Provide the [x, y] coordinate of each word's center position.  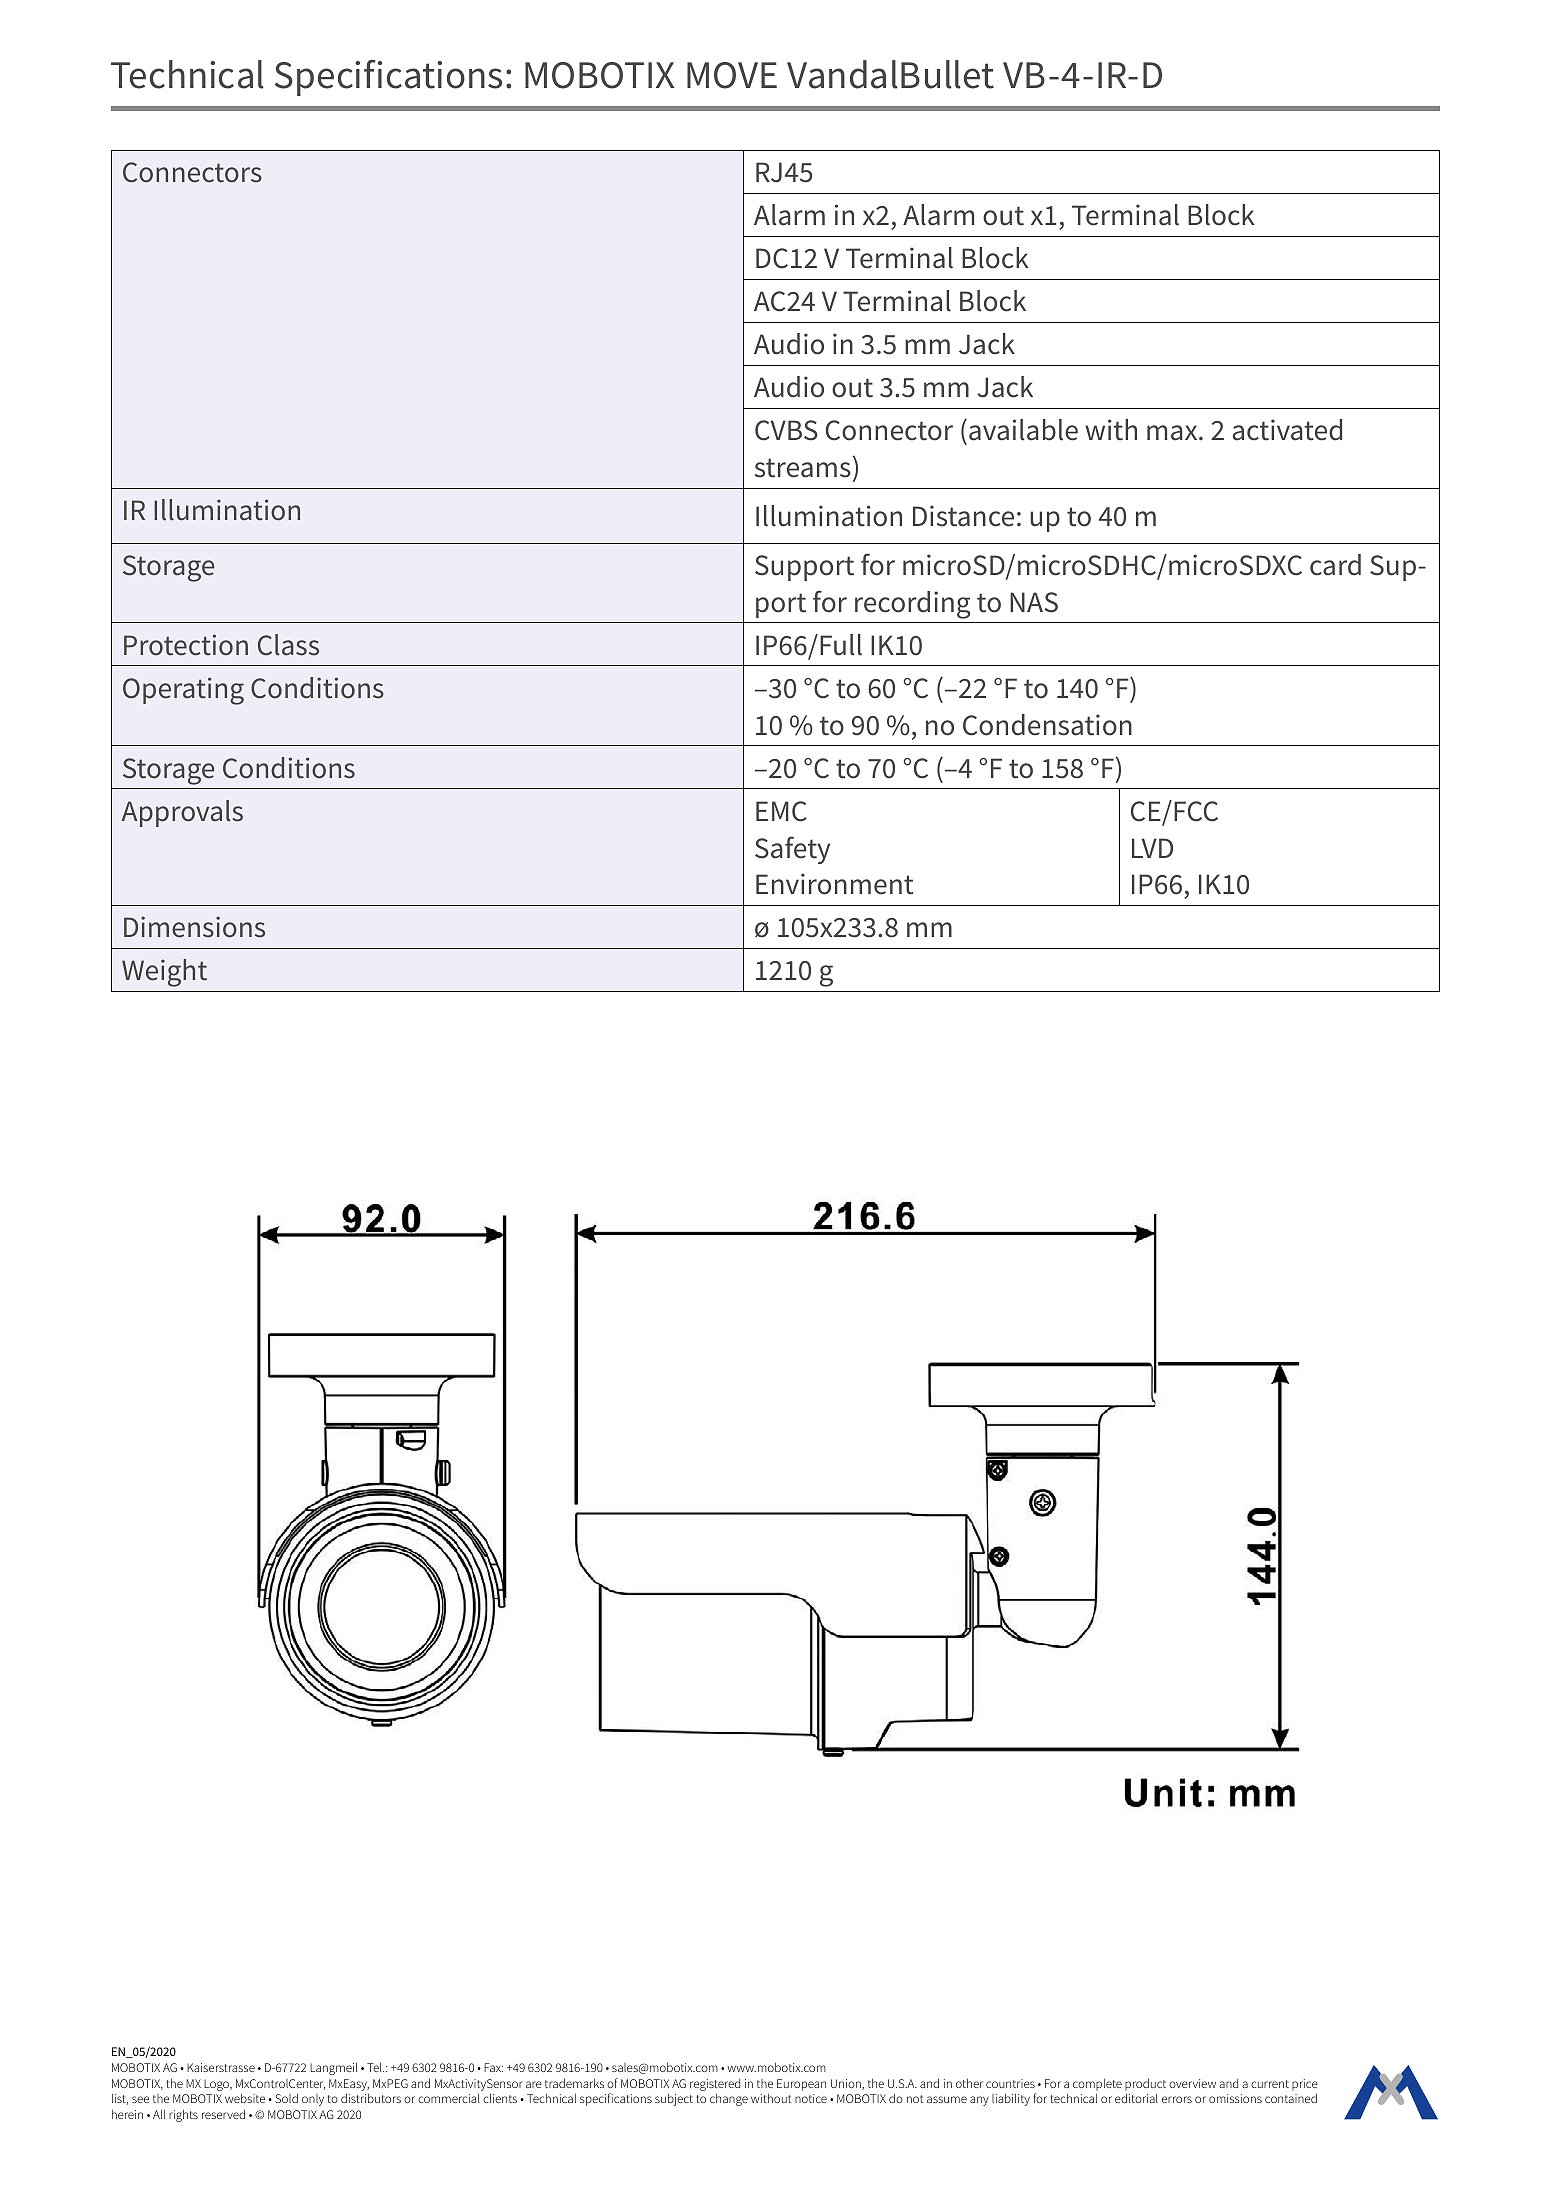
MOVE [732, 75]
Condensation [1047, 725]
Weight [164, 973]
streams [803, 468]
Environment [834, 884]
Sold [286, 2098]
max [1173, 433]
